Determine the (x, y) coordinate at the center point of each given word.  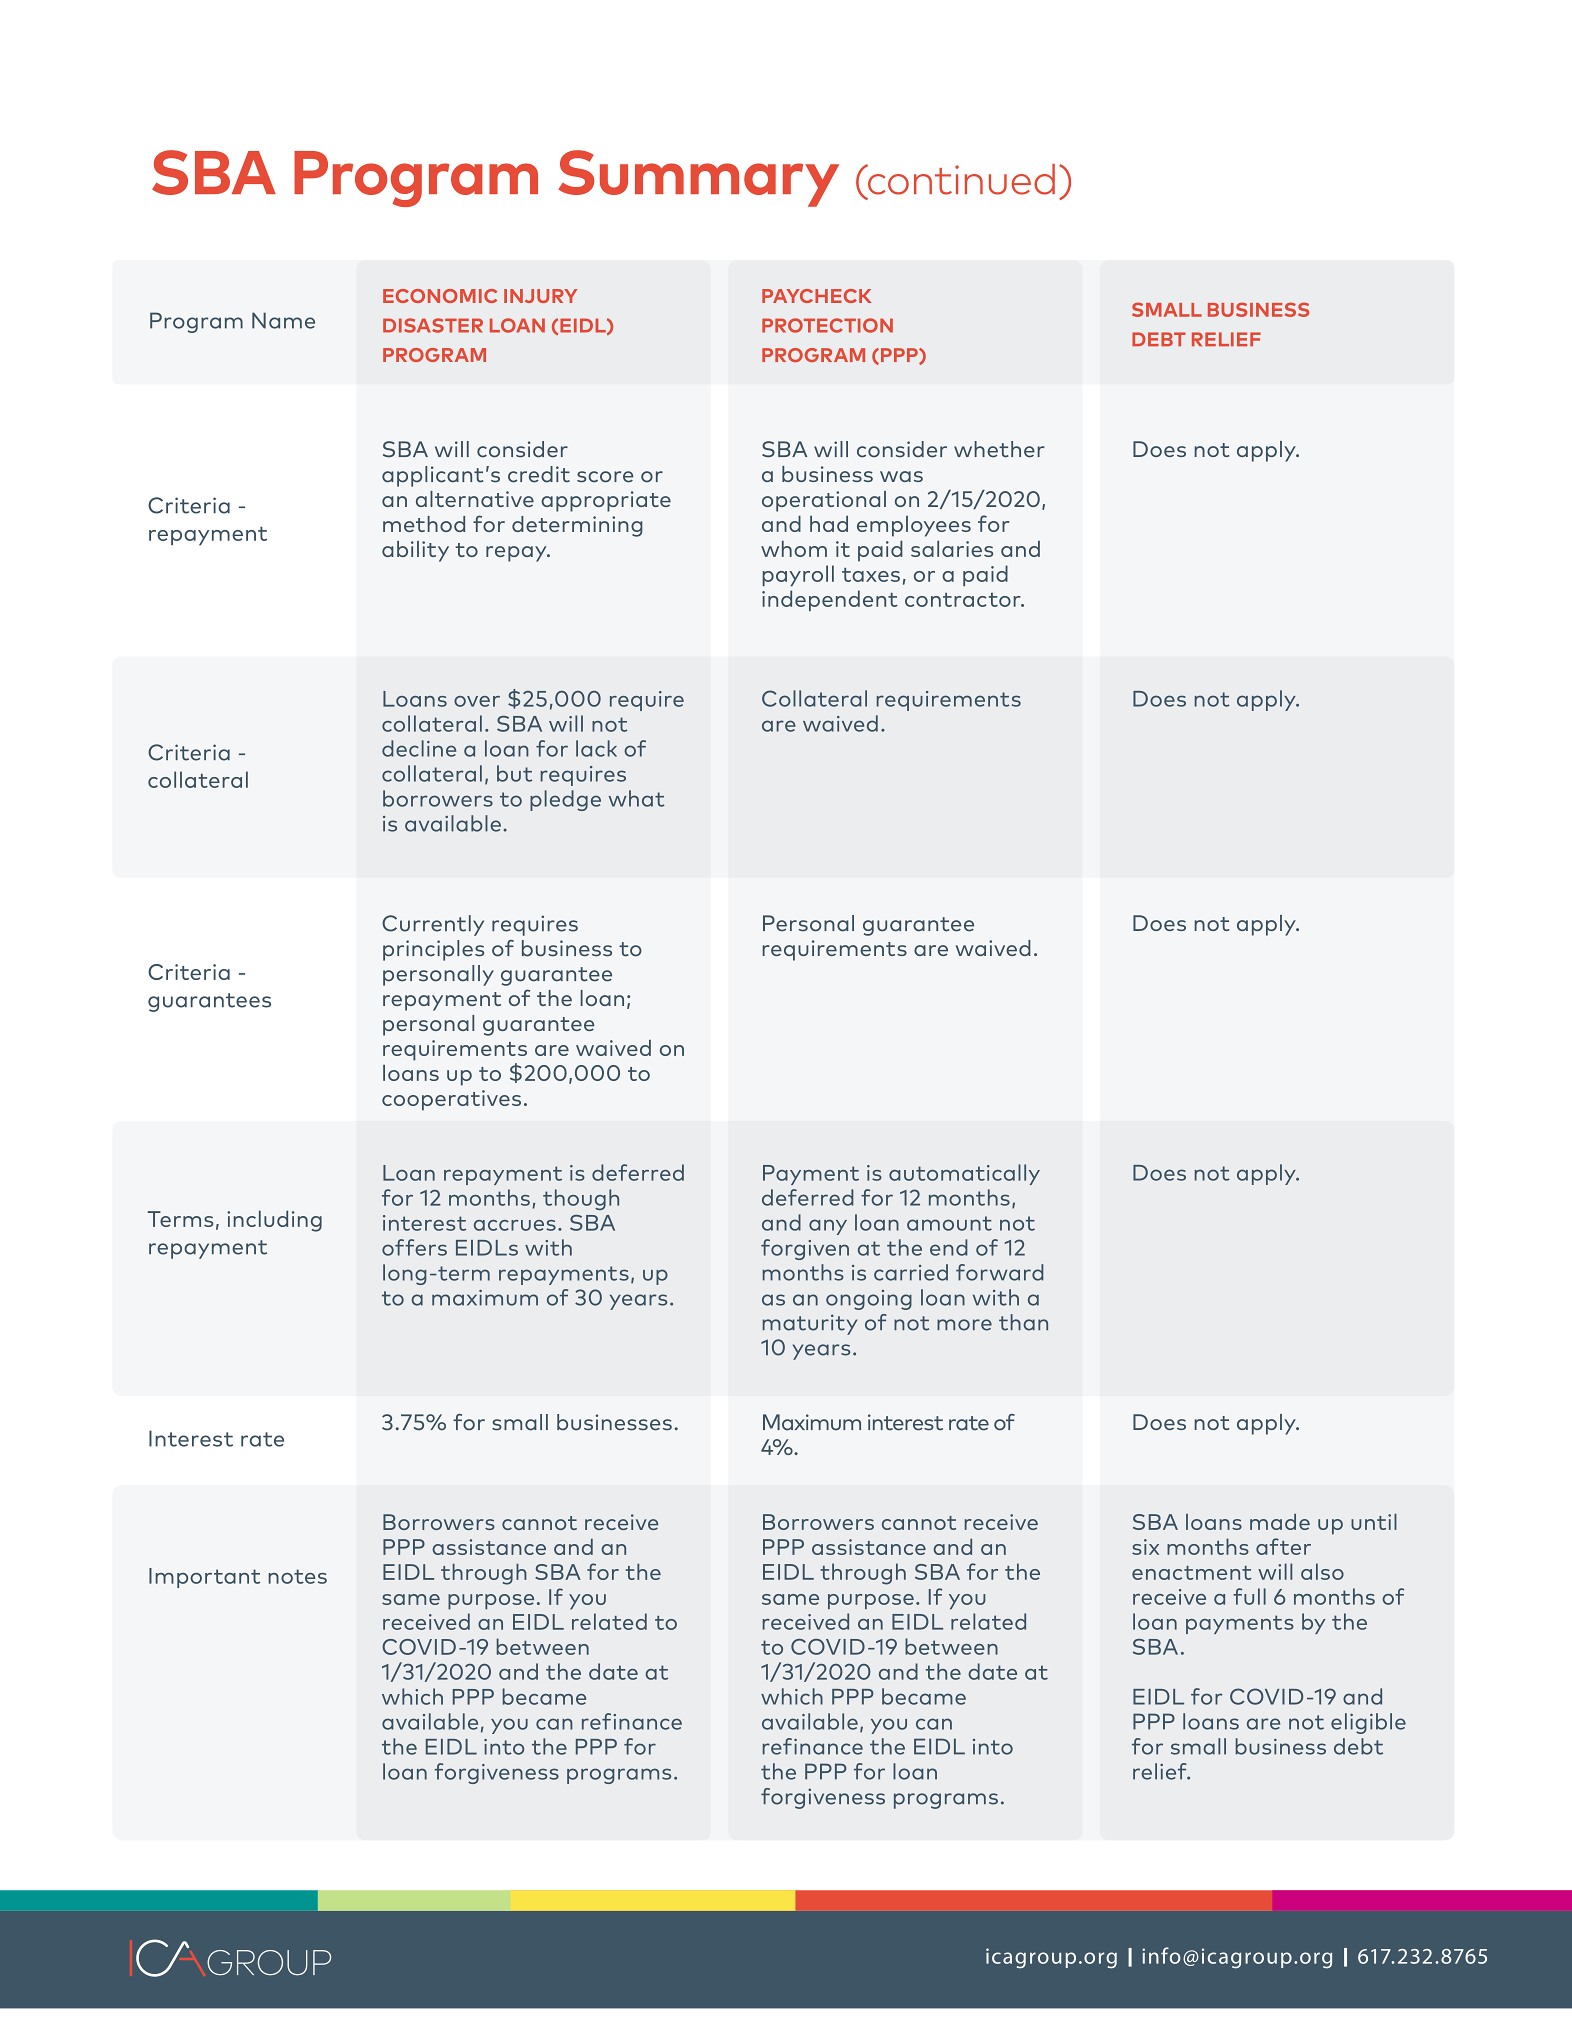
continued (960, 179)
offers (414, 1247)
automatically (964, 1174)
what (637, 798)
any (828, 1227)
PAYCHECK (817, 296)
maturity (810, 1324)
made (1280, 1522)
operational (824, 501)
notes (297, 1576)
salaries (952, 549)
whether (999, 449)
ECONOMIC (440, 296)
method (424, 524)
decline (419, 748)
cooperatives (451, 1100)
